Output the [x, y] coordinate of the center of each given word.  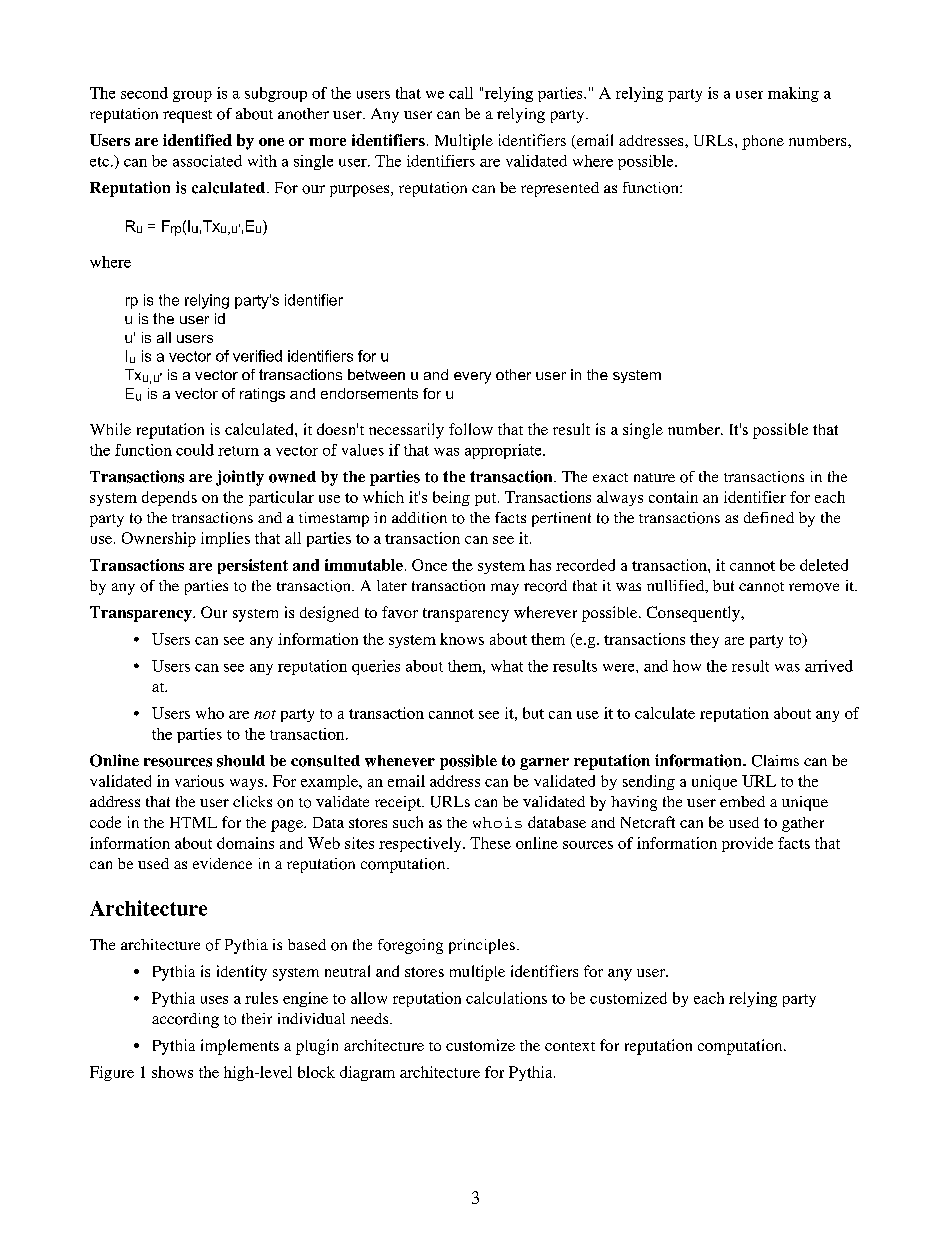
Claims [775, 761]
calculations [506, 998]
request [187, 116]
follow [471, 429]
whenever [400, 761]
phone [763, 142]
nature [654, 477]
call [461, 93]
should [241, 761]
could [195, 450]
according [185, 1020]
